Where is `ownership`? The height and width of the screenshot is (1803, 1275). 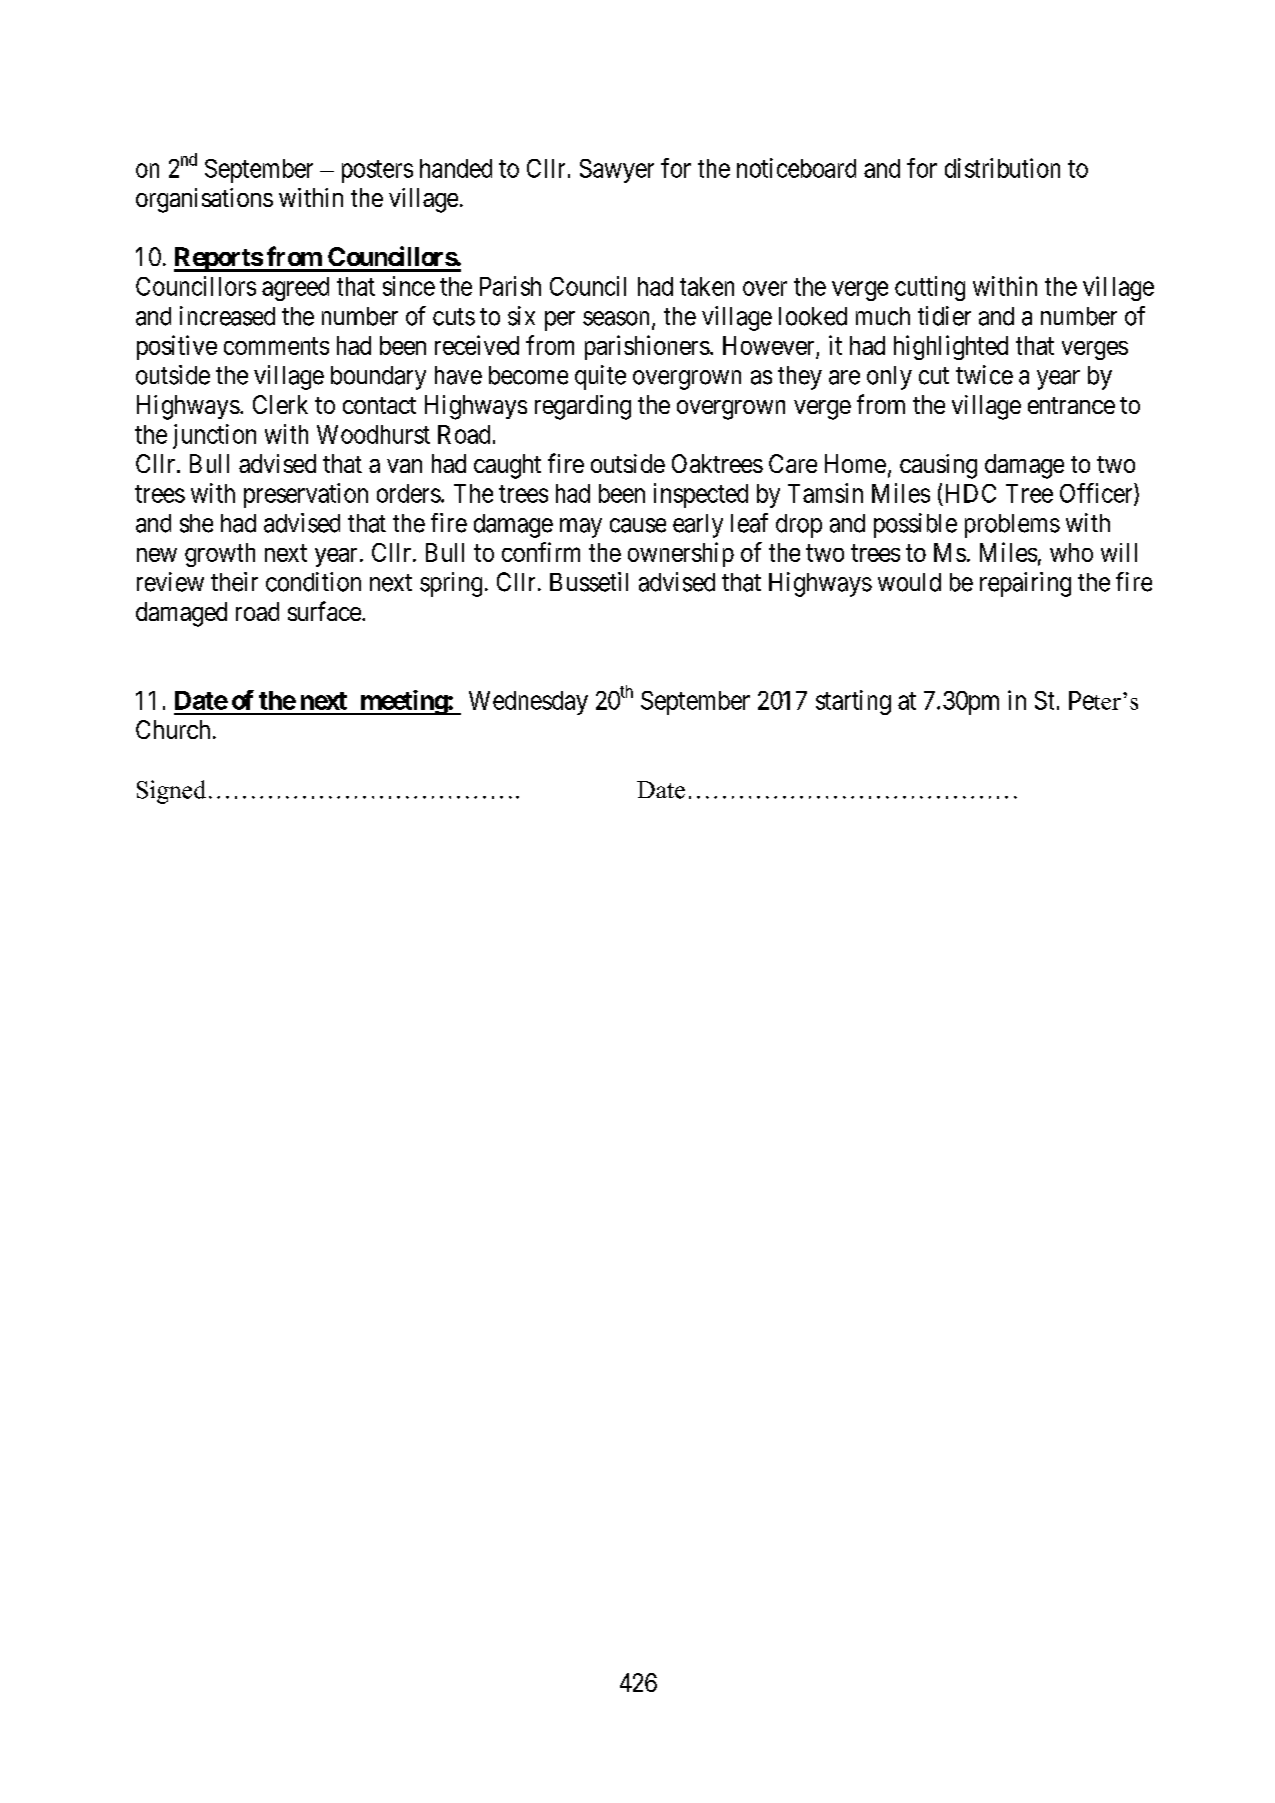 ownership is located at coordinates (681, 554).
